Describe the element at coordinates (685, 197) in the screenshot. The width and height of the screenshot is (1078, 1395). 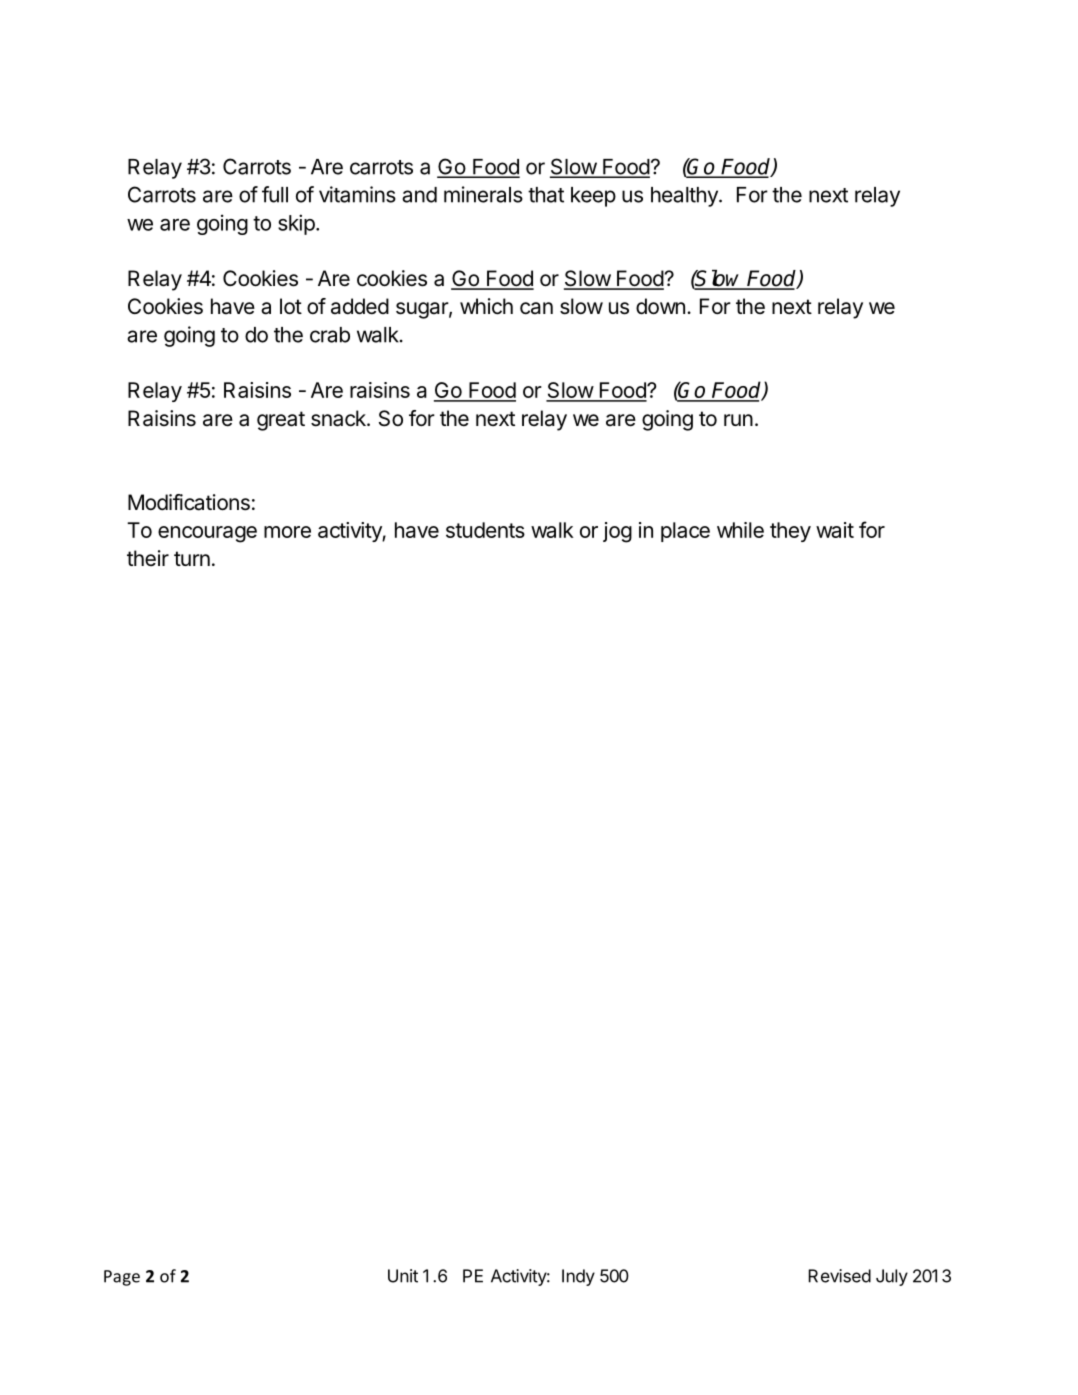
I see `healthy` at that location.
